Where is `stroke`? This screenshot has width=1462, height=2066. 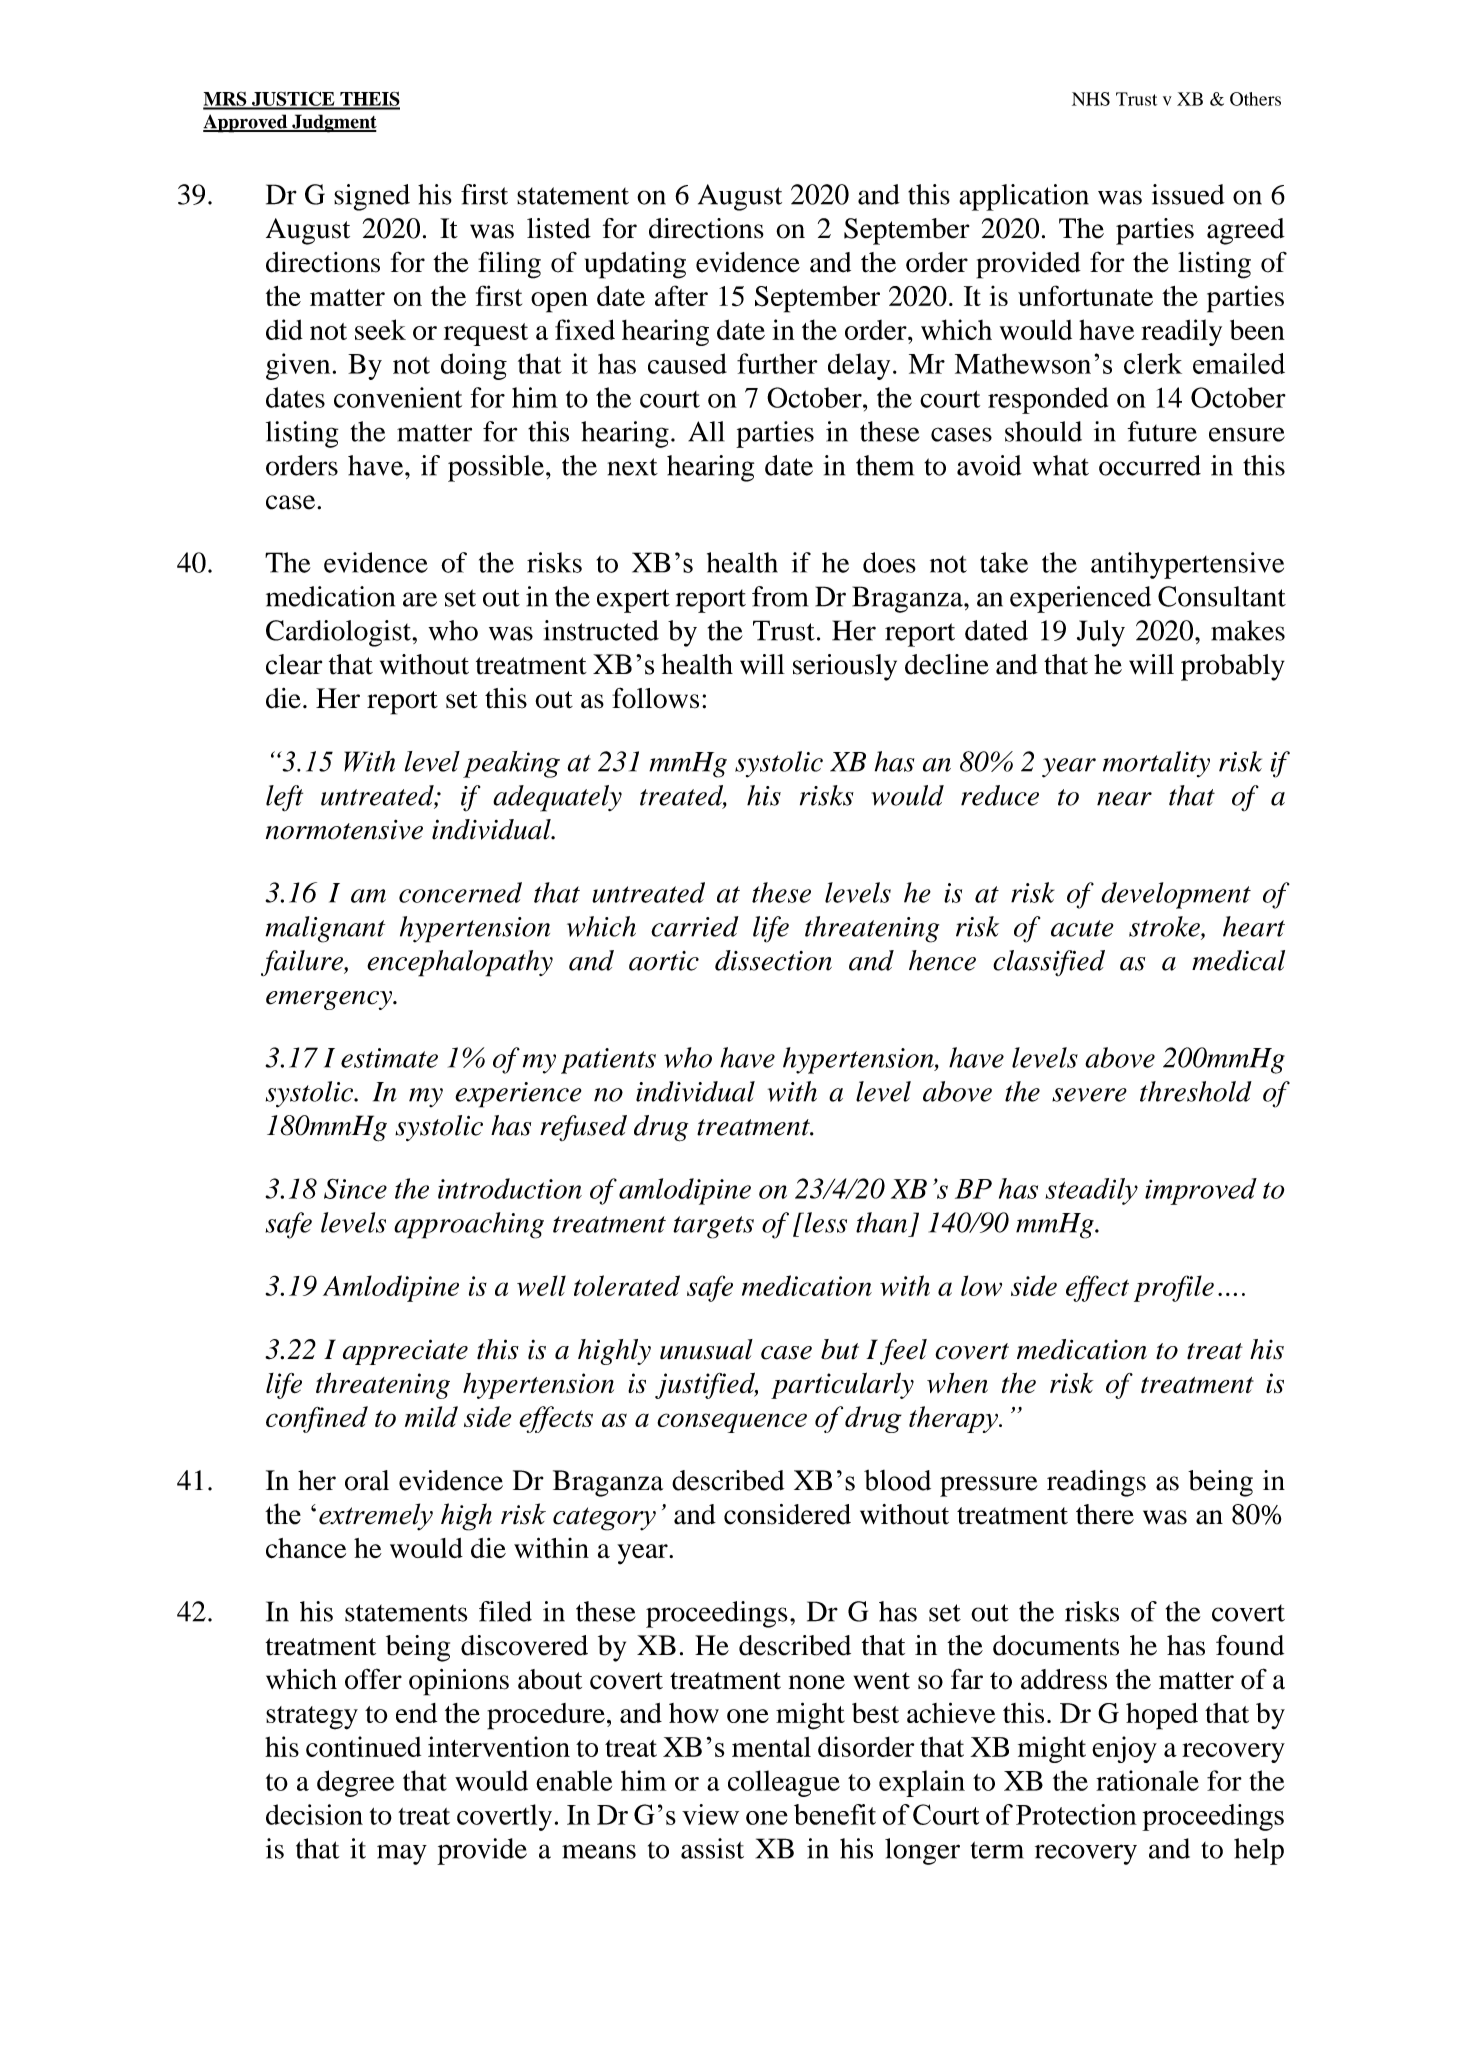 stroke is located at coordinates (1165, 926).
